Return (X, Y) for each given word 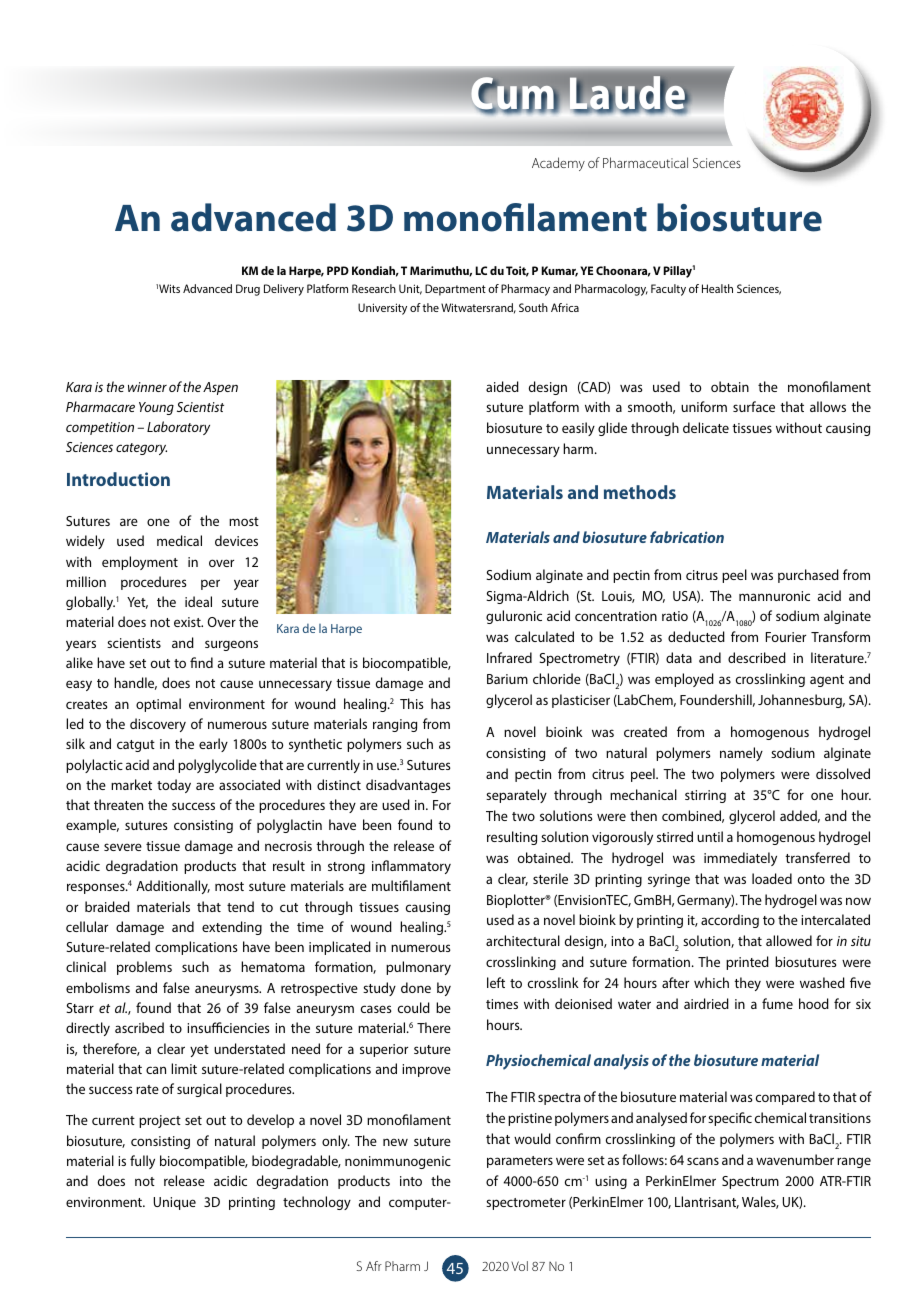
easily (578, 429)
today (174, 786)
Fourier (786, 637)
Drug (248, 290)
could (414, 1007)
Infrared (509, 657)
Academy (558, 164)
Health (717, 288)
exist (188, 622)
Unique (175, 1203)
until (710, 836)
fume (777, 1003)
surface (754, 406)
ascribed (139, 1027)
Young (156, 408)
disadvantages (408, 786)
